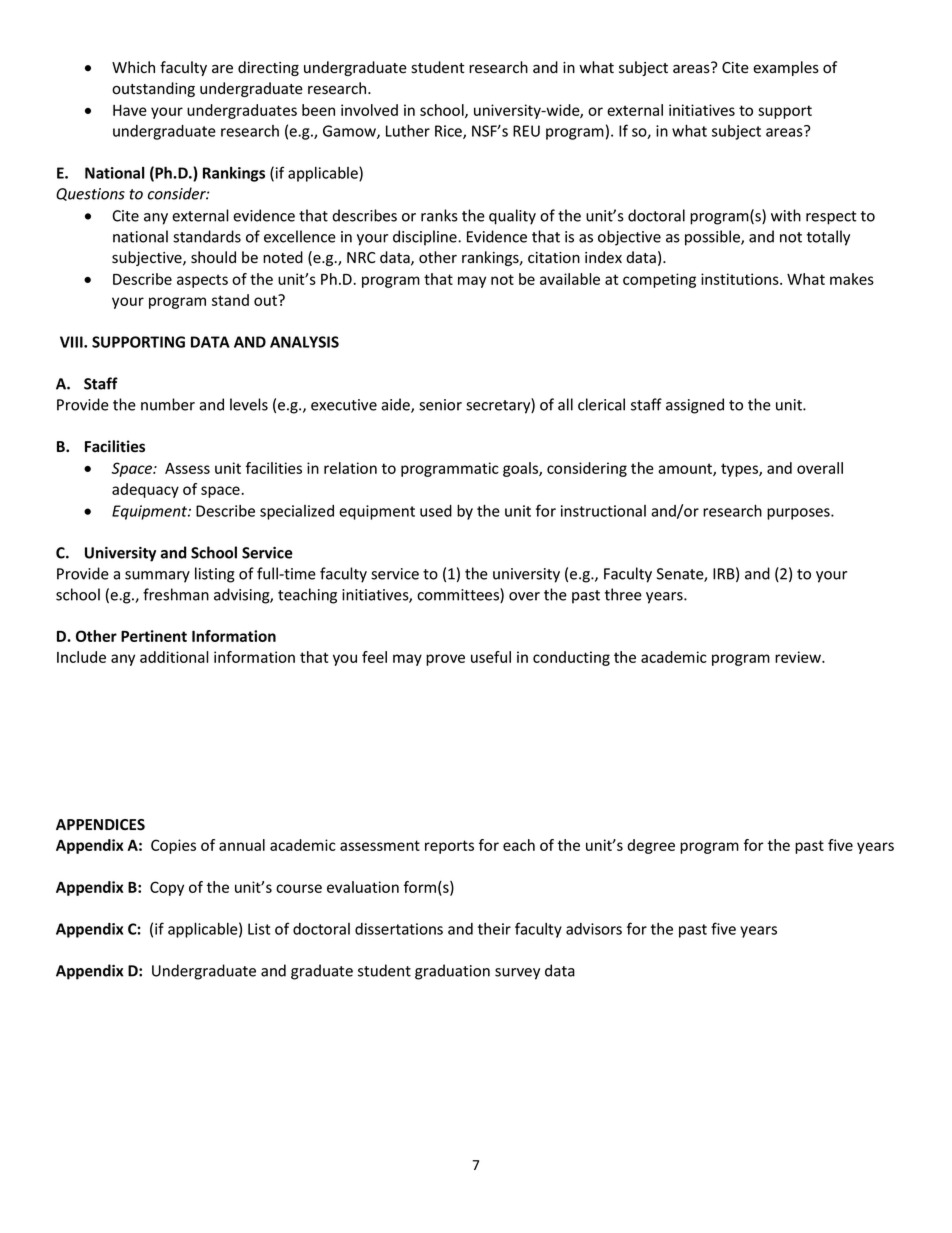 Image resolution: width=952 pixels, height=1233 pixels. Describe the element at coordinates (449, 847) in the screenshot. I see `reports` at that location.
